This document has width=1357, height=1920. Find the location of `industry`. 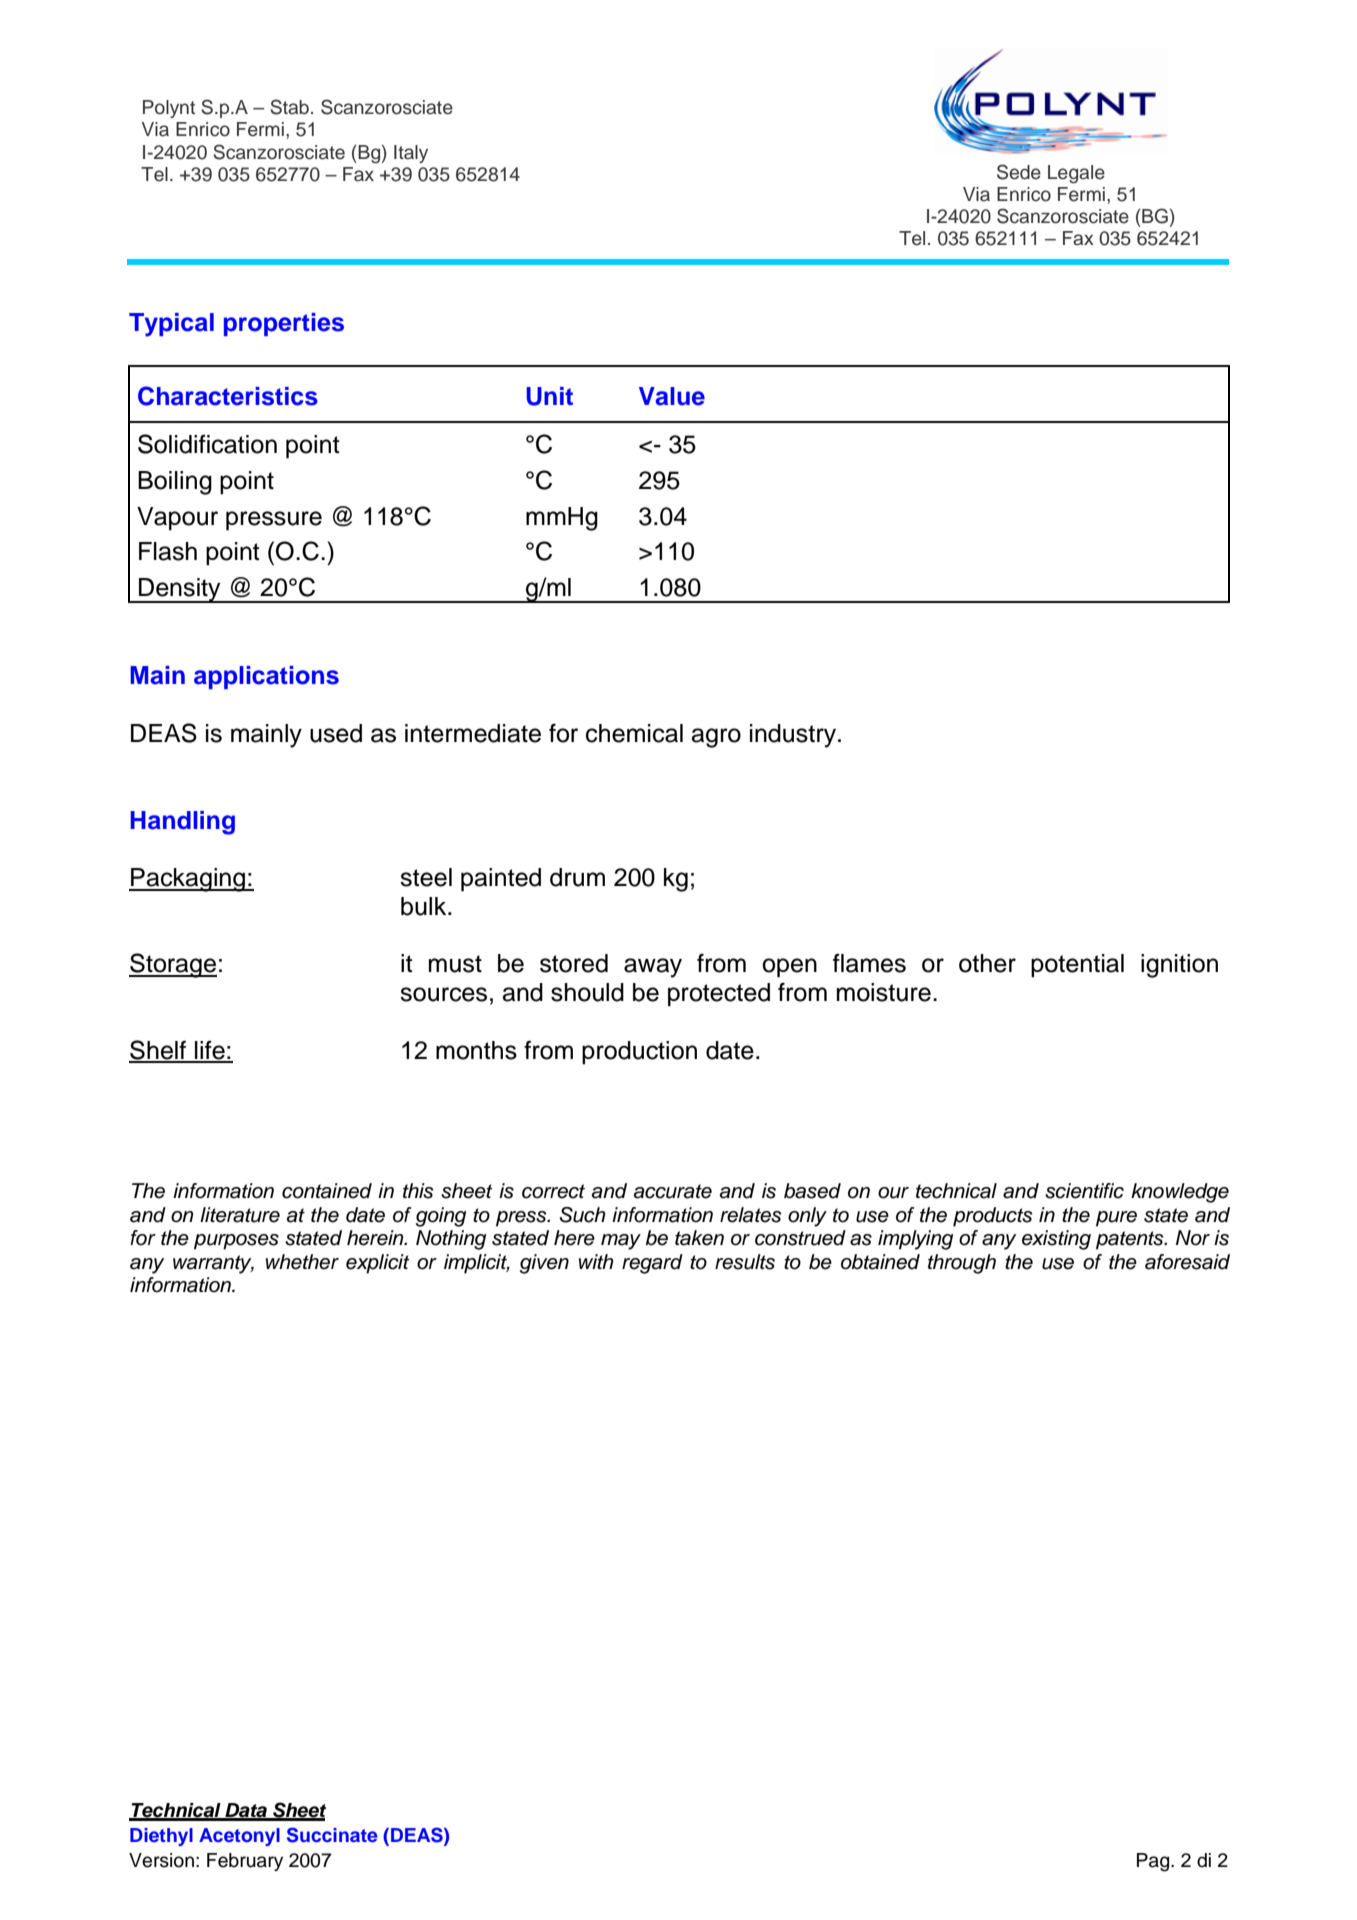

industry is located at coordinates (793, 736).
